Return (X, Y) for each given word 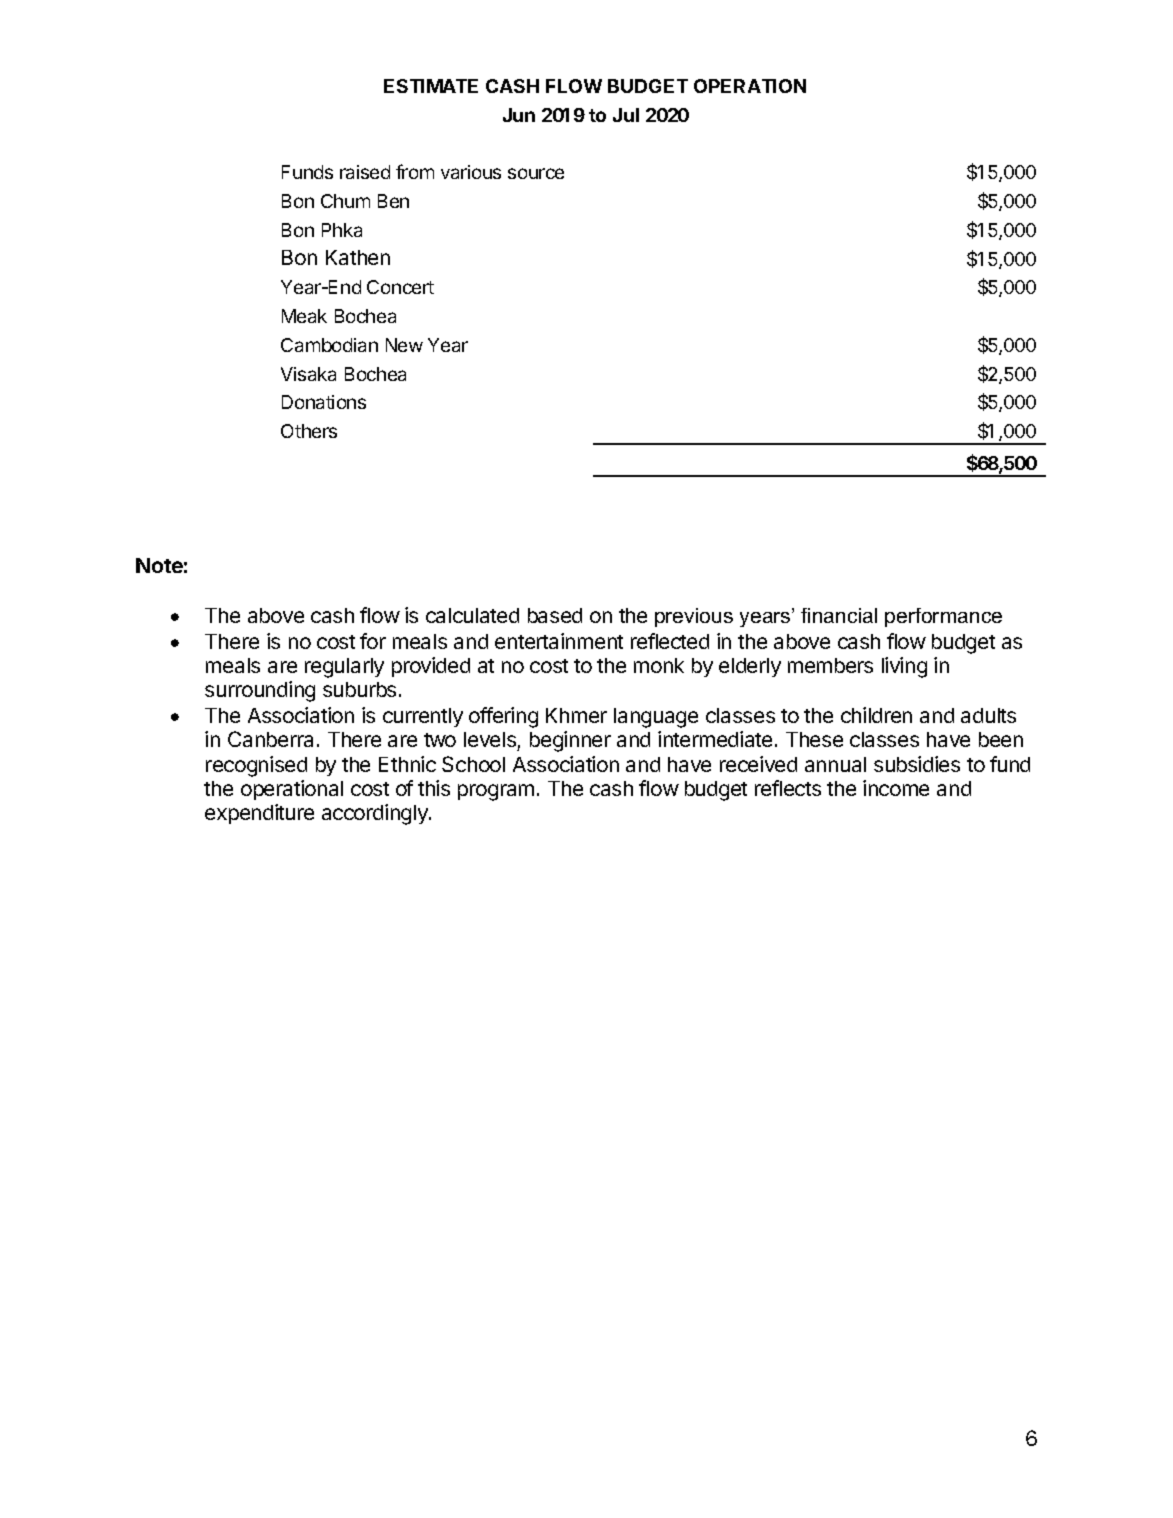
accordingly (376, 814)
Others (309, 431)
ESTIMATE (431, 86)
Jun (519, 115)
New (404, 345)
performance (943, 617)
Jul (626, 115)
